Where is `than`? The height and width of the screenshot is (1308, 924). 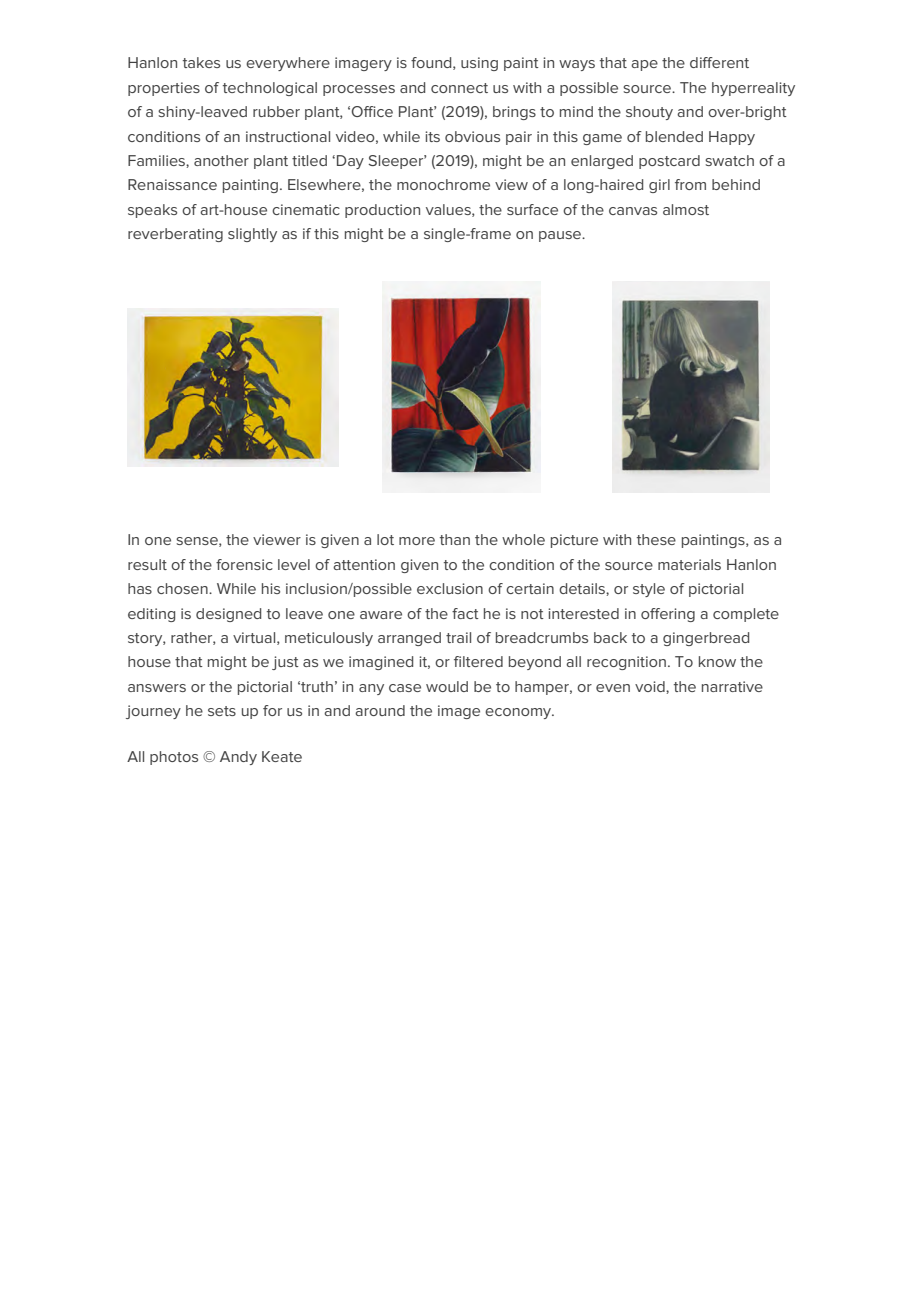 than is located at coordinates (455, 539).
